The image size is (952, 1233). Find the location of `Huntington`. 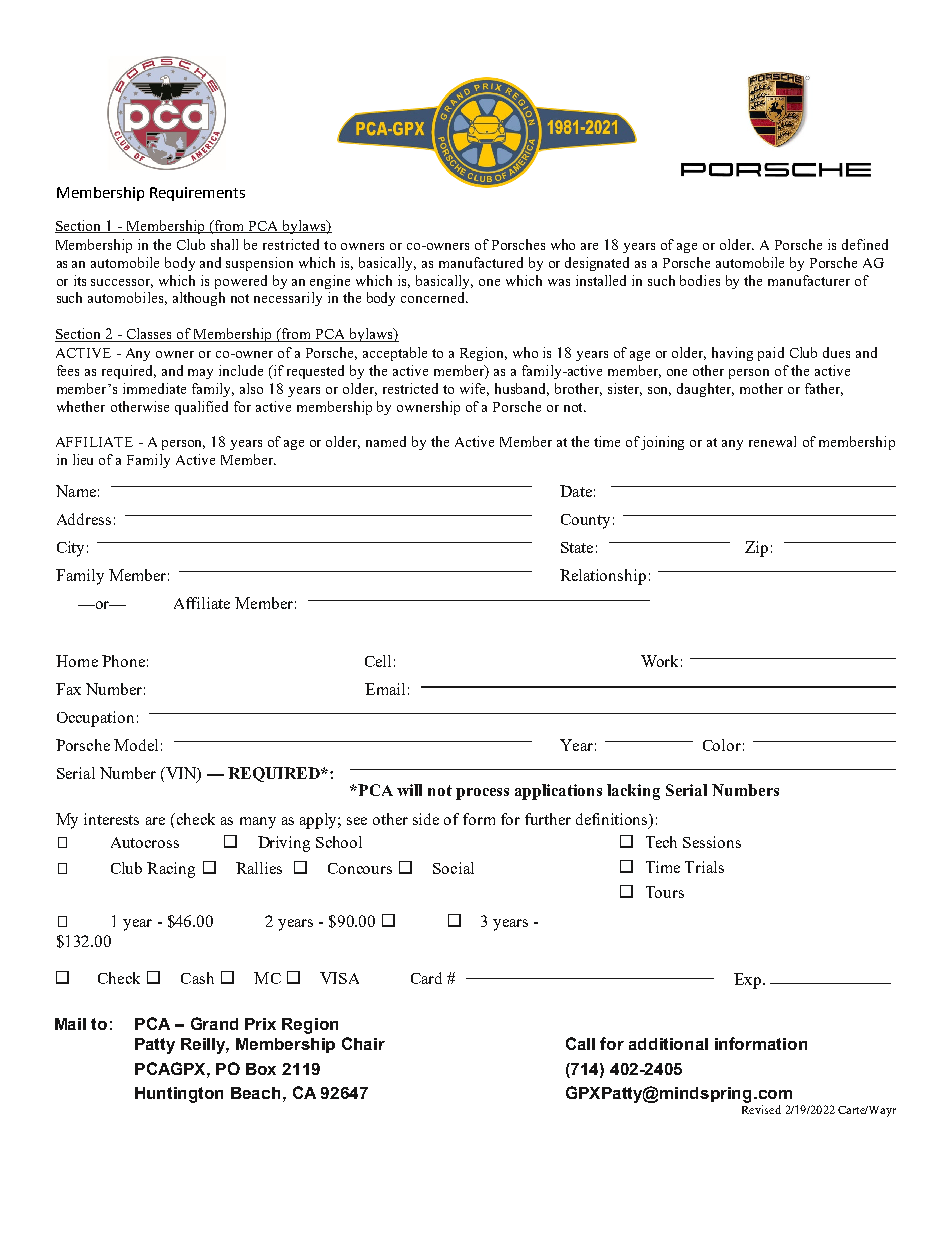

Huntington is located at coordinates (179, 1095).
